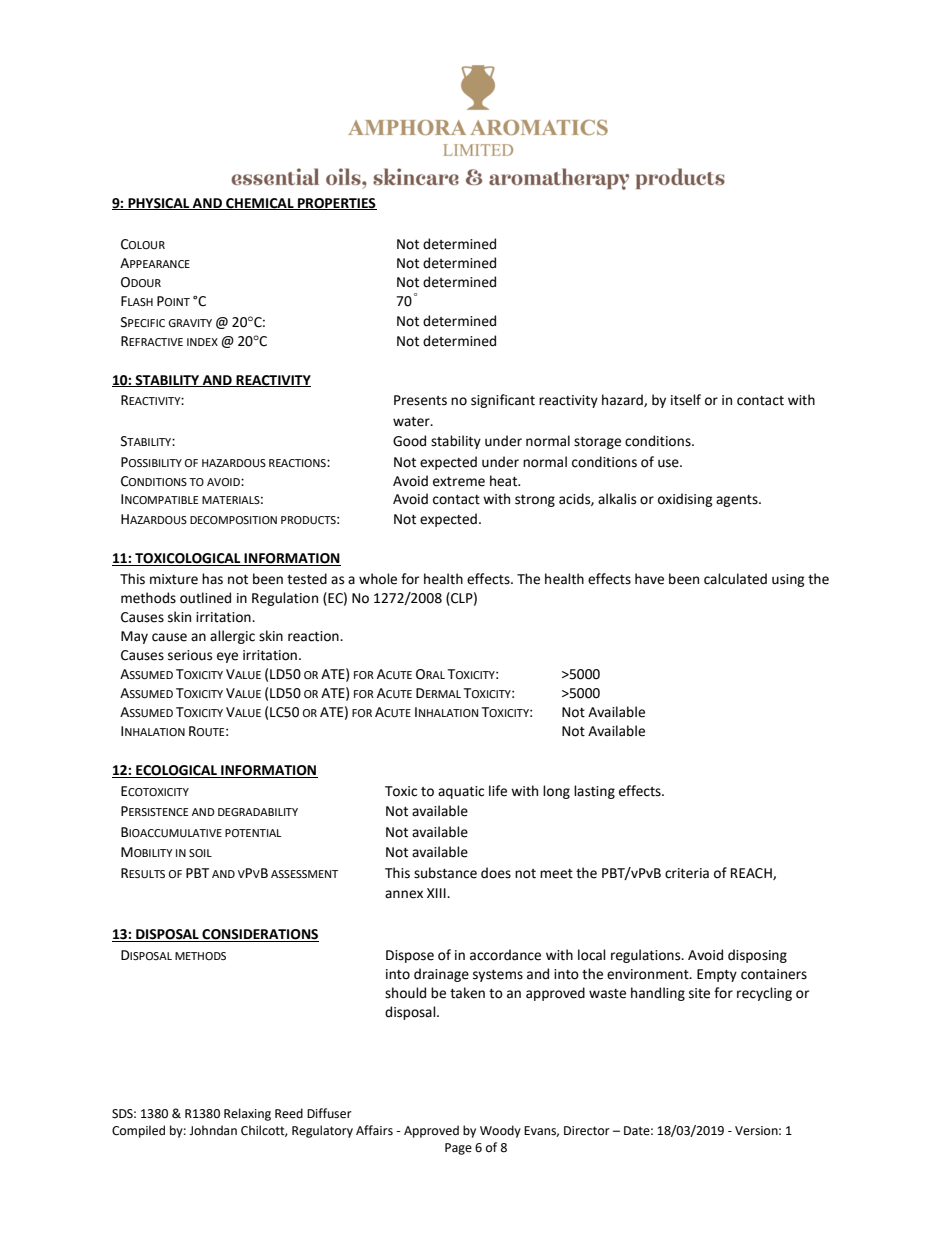 The image size is (952, 1233). I want to click on itself, so click(686, 400).
